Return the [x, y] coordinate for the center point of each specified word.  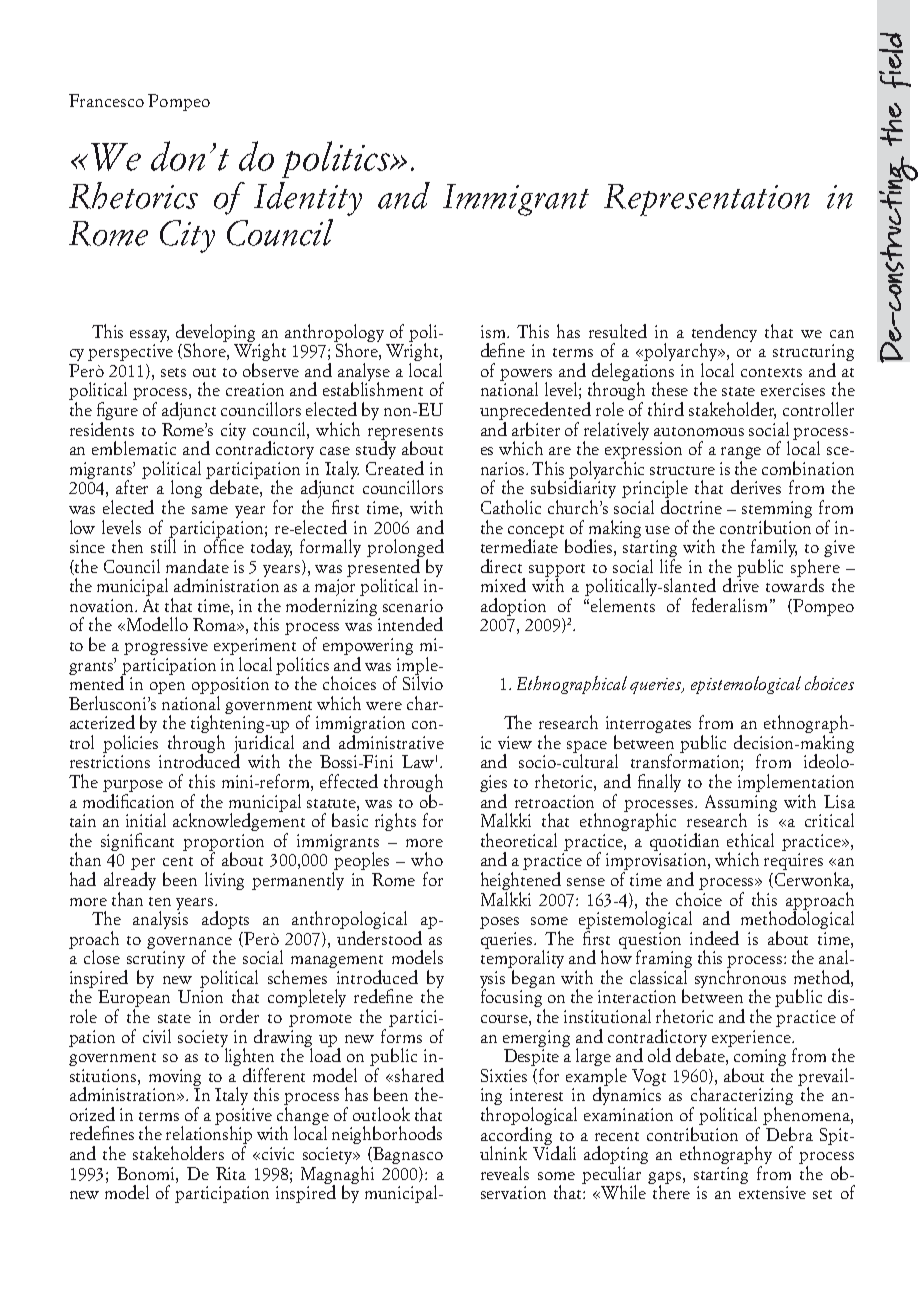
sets [173, 372]
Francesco [106, 100]
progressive [166, 646]
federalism [729, 605]
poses [499, 923]
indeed [714, 938]
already [130, 881]
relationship [209, 1135]
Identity [308, 199]
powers [526, 376]
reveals [505, 1173]
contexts [771, 372]
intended [410, 624]
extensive [772, 1192]
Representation [707, 200]
